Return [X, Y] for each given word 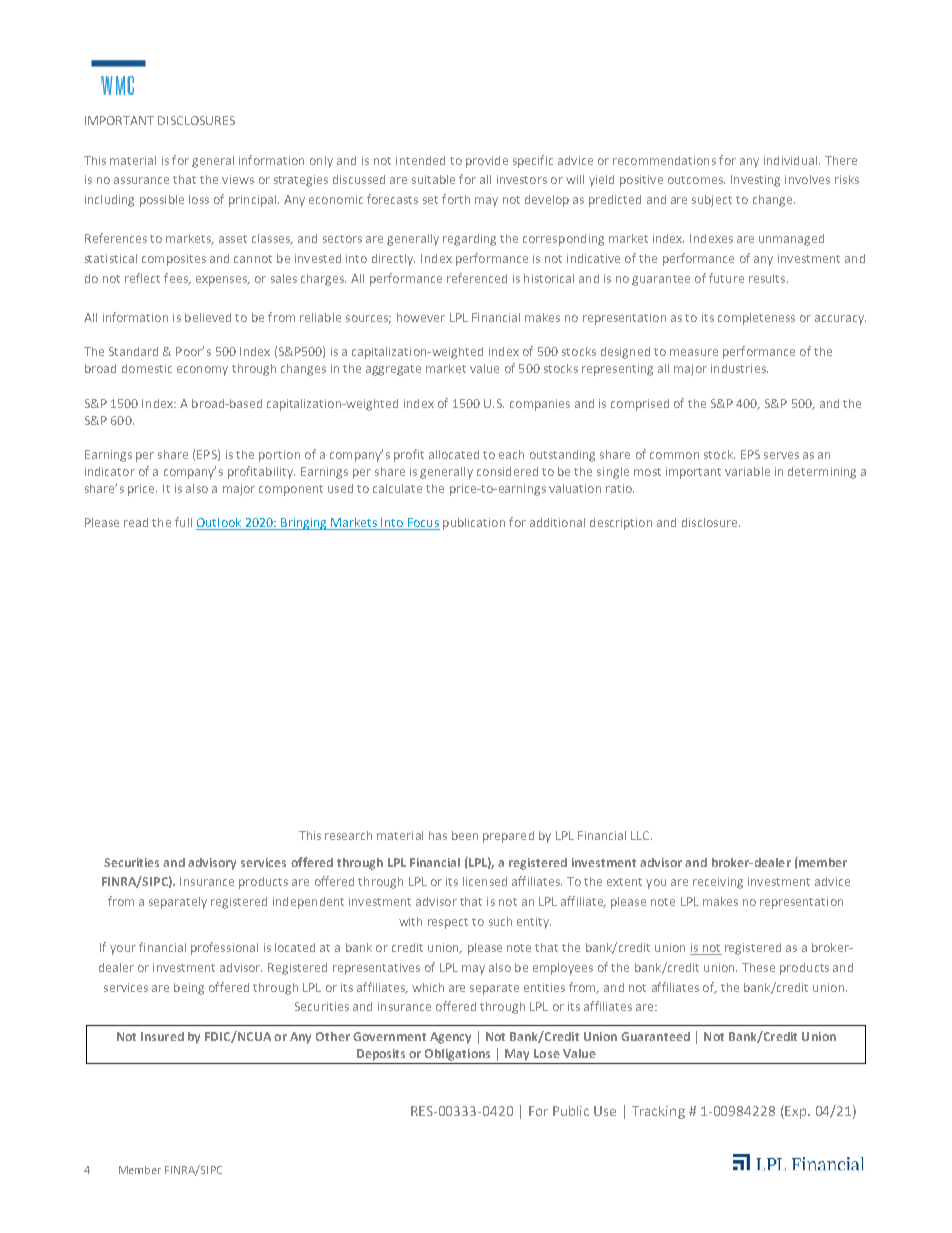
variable [747, 471]
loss [199, 199]
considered [507, 471]
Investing [755, 181]
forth [456, 199]
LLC [641, 835]
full [183, 522]
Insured [162, 1036]
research [348, 835]
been [465, 835]
